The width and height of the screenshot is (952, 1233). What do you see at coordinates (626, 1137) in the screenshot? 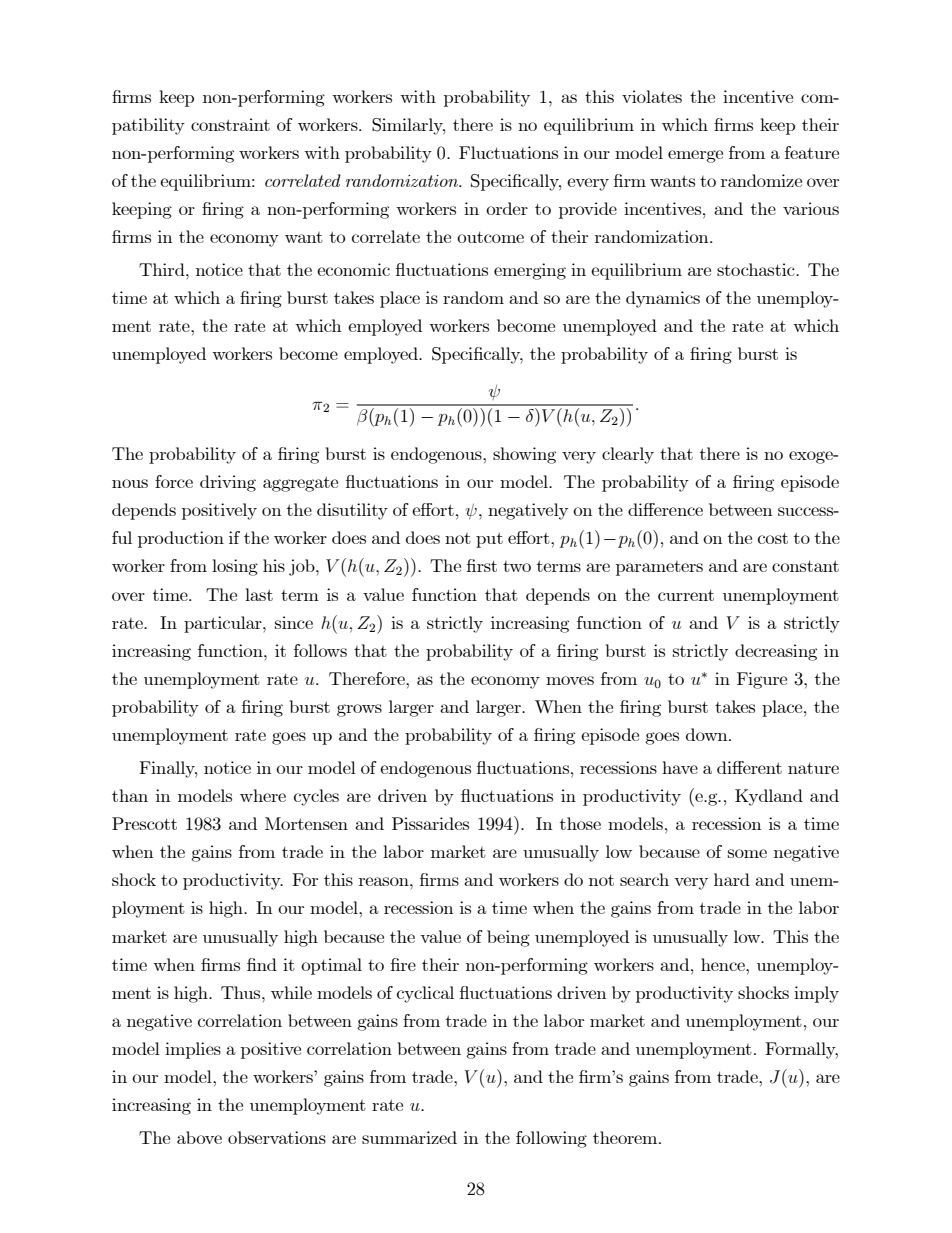
I see `theorem` at bounding box center [626, 1137].
